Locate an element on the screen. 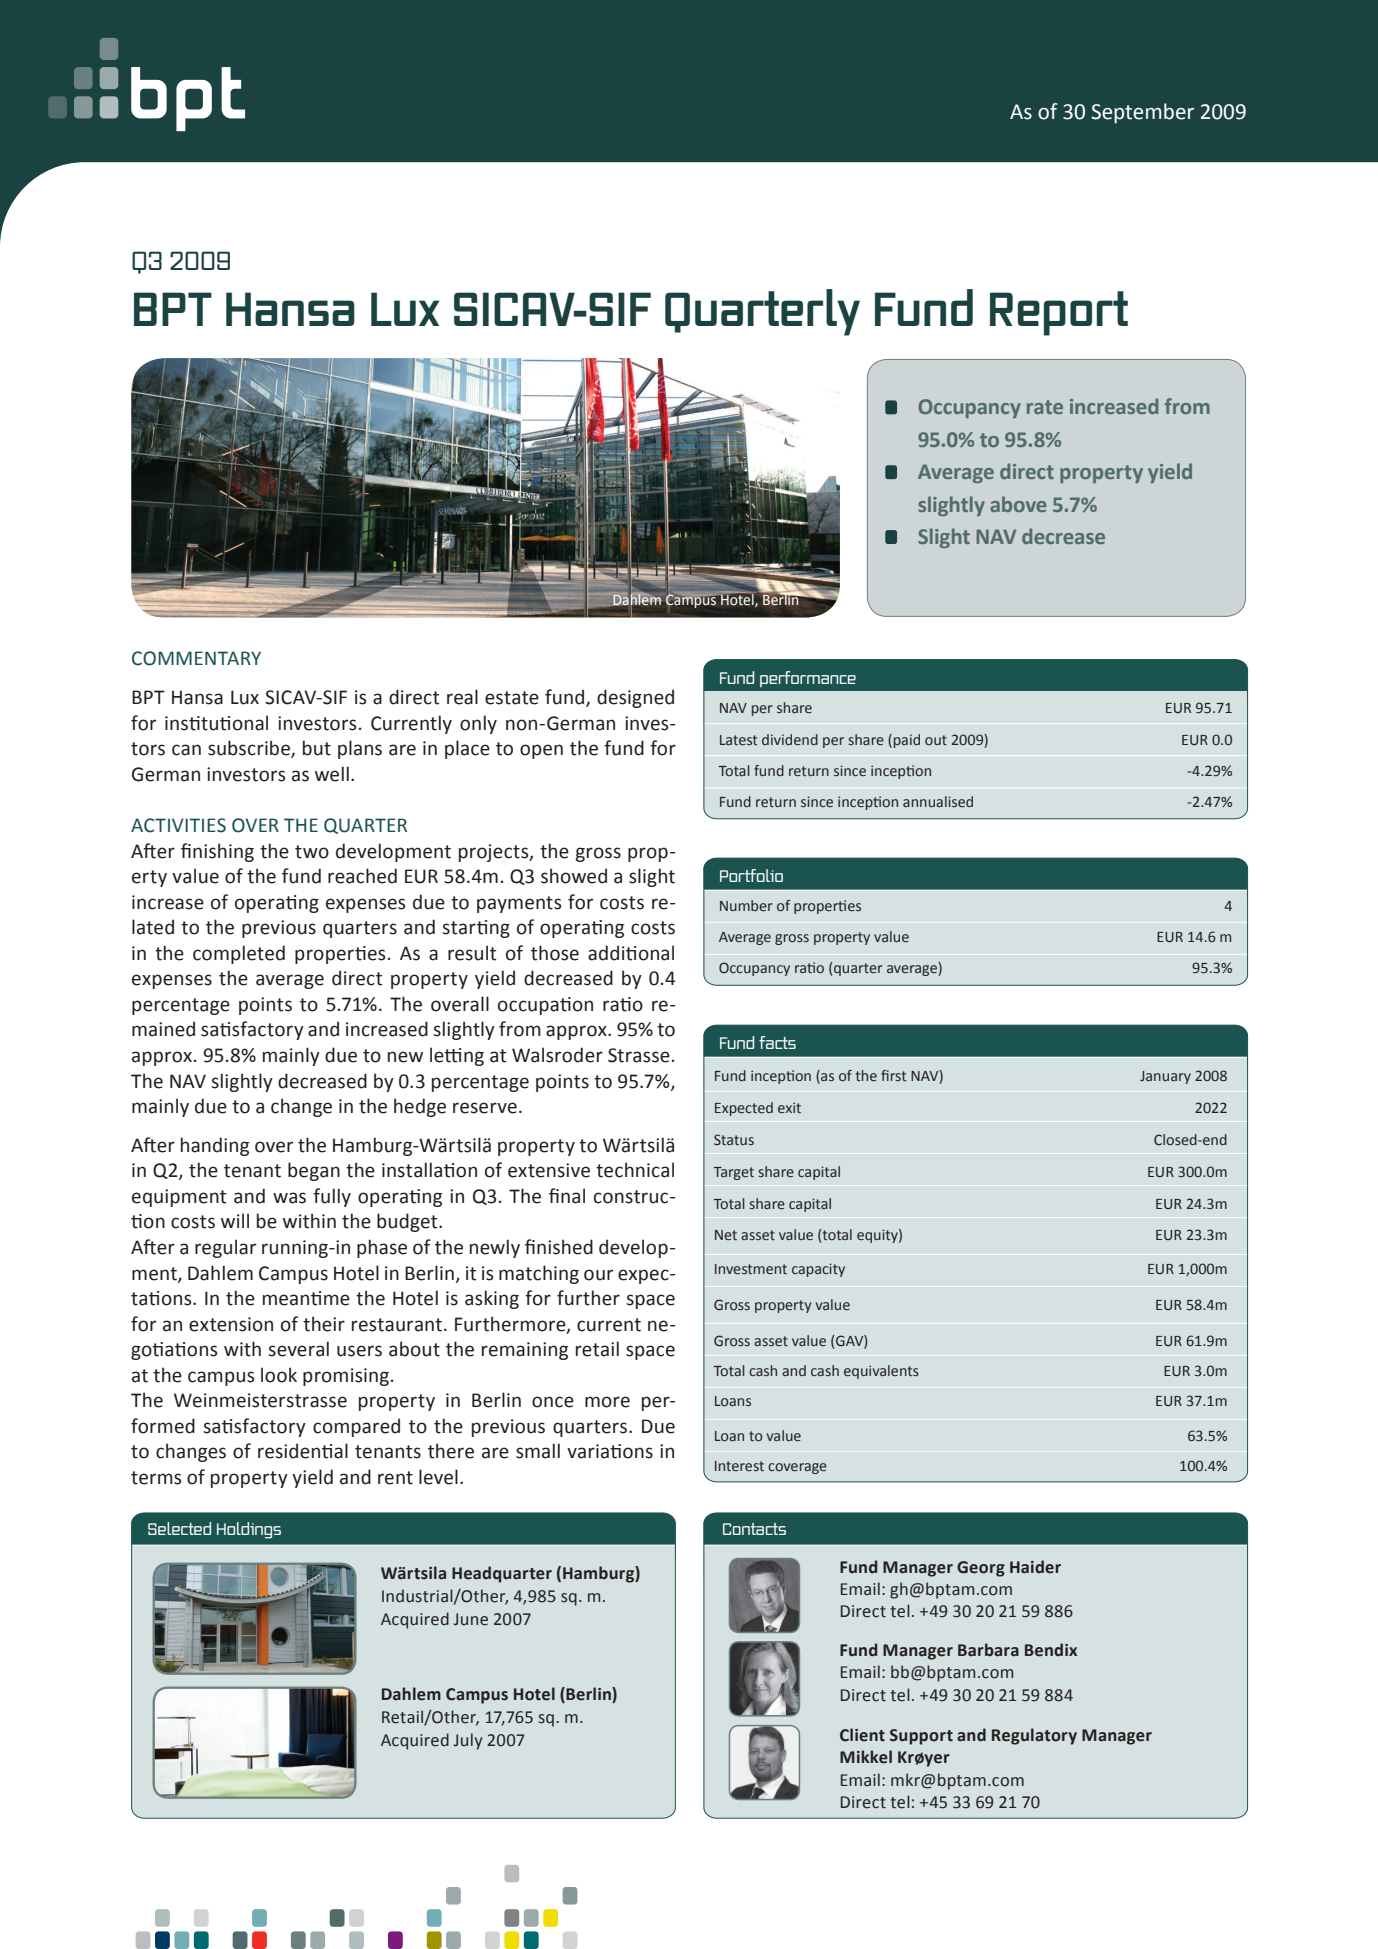 The width and height of the screenshot is (1378, 1949). July is located at coordinates (468, 1741).
